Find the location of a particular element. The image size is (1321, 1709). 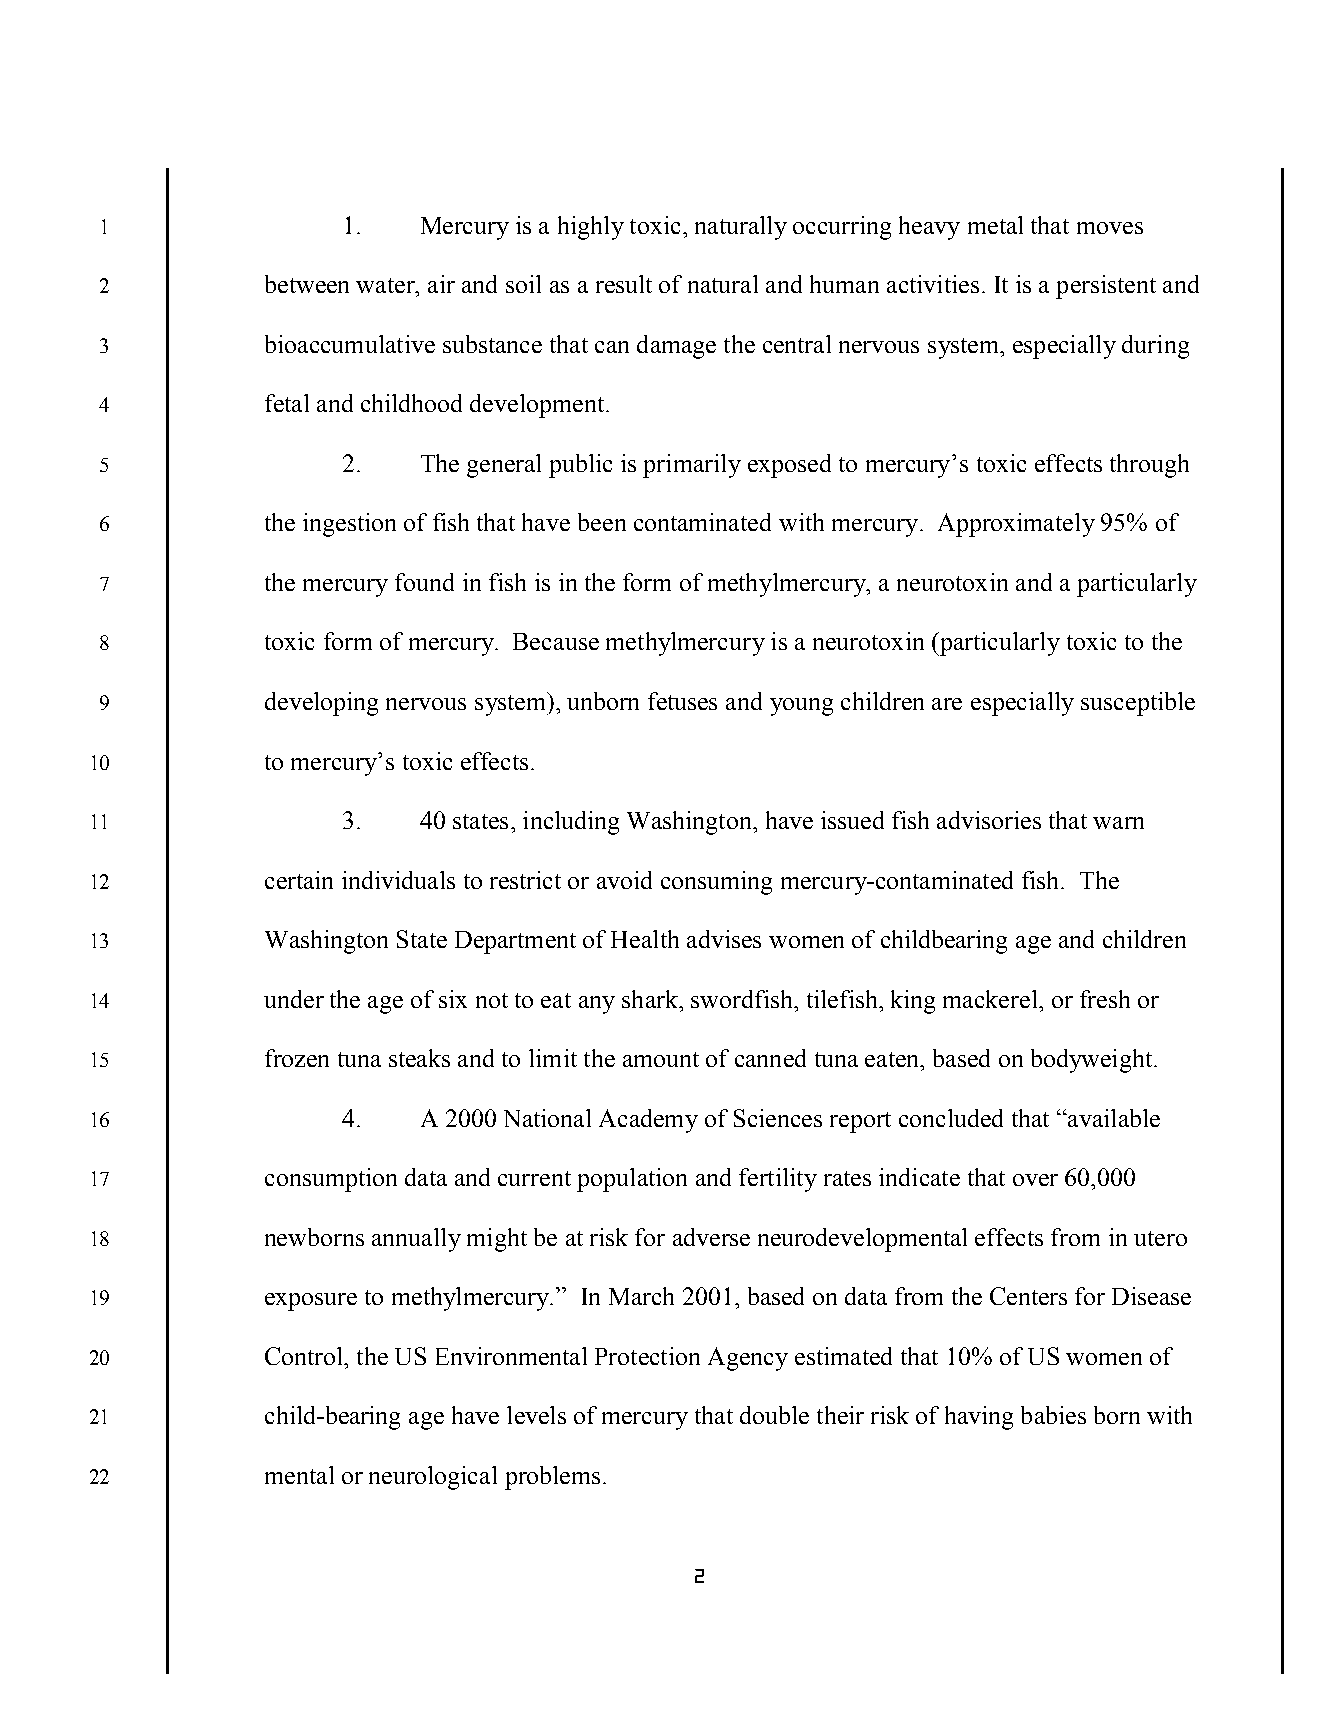

found is located at coordinates (424, 582).
